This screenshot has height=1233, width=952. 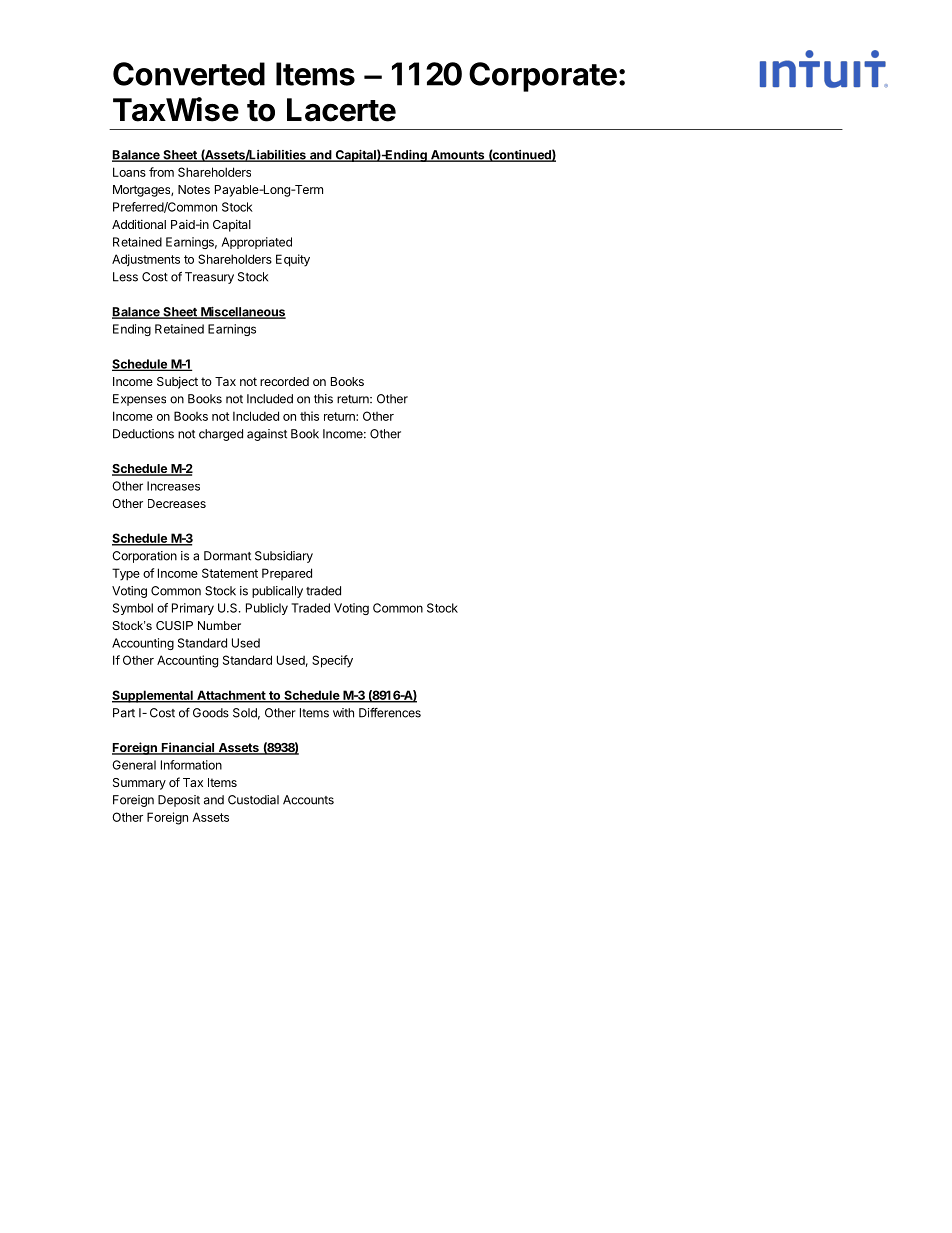 What do you see at coordinates (293, 260) in the screenshot?
I see `Equity` at bounding box center [293, 260].
